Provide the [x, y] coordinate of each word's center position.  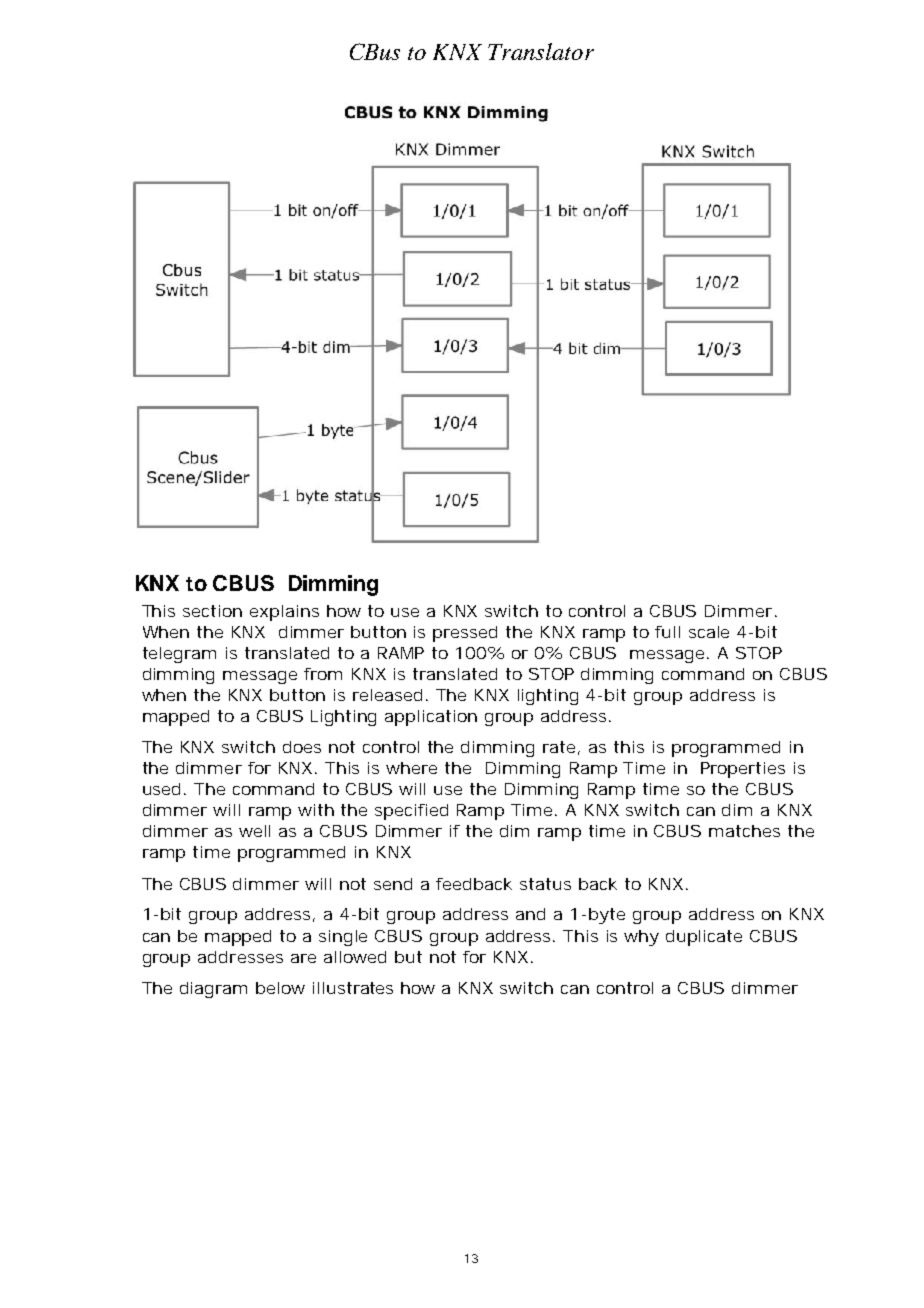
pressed [465, 634]
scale [709, 632]
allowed [355, 957]
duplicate [704, 938]
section [212, 611]
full [667, 632]
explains [284, 613]
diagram [213, 990]
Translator [541, 51]
